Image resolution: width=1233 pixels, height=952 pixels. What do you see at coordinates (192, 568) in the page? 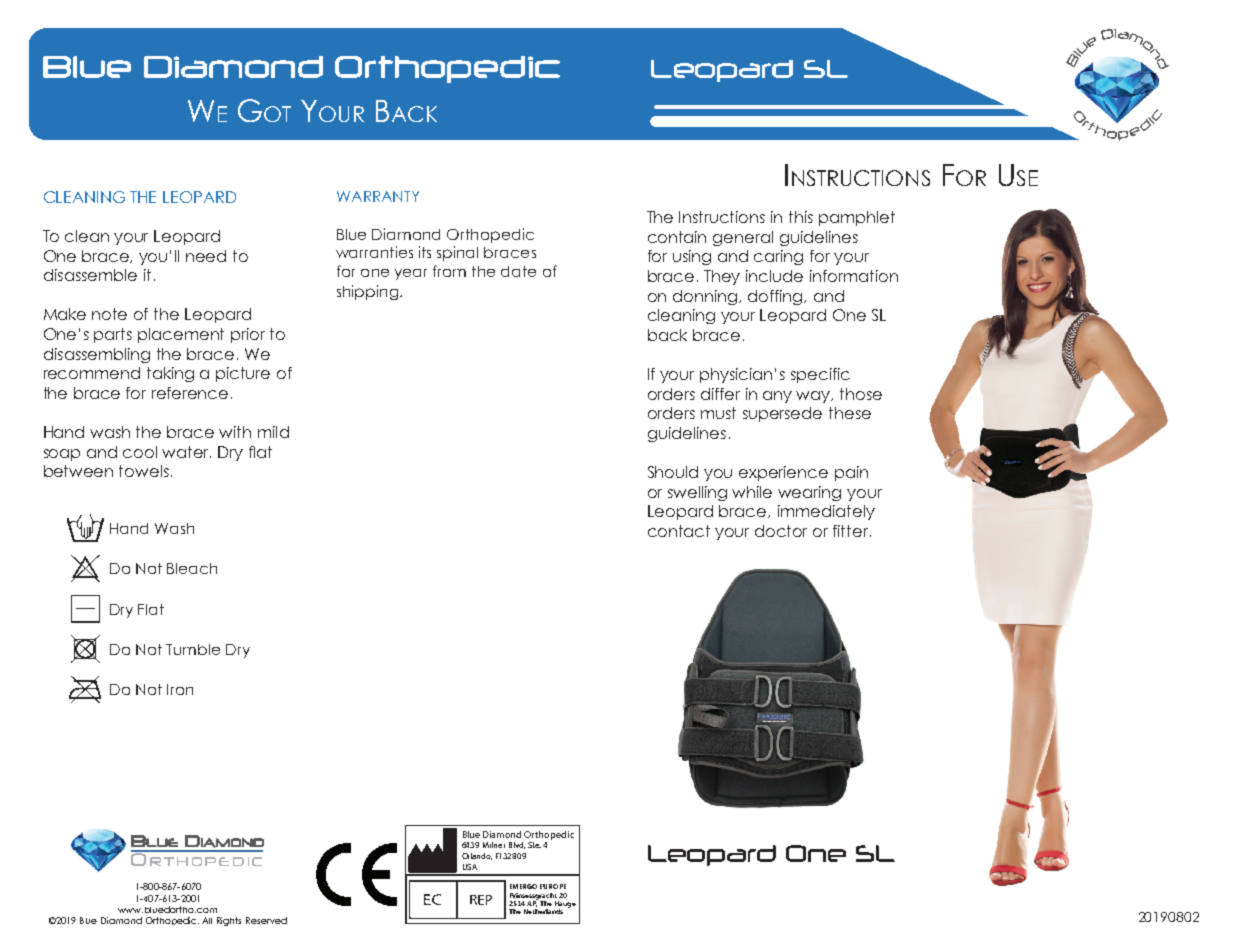
I see `Bleach` at bounding box center [192, 568].
